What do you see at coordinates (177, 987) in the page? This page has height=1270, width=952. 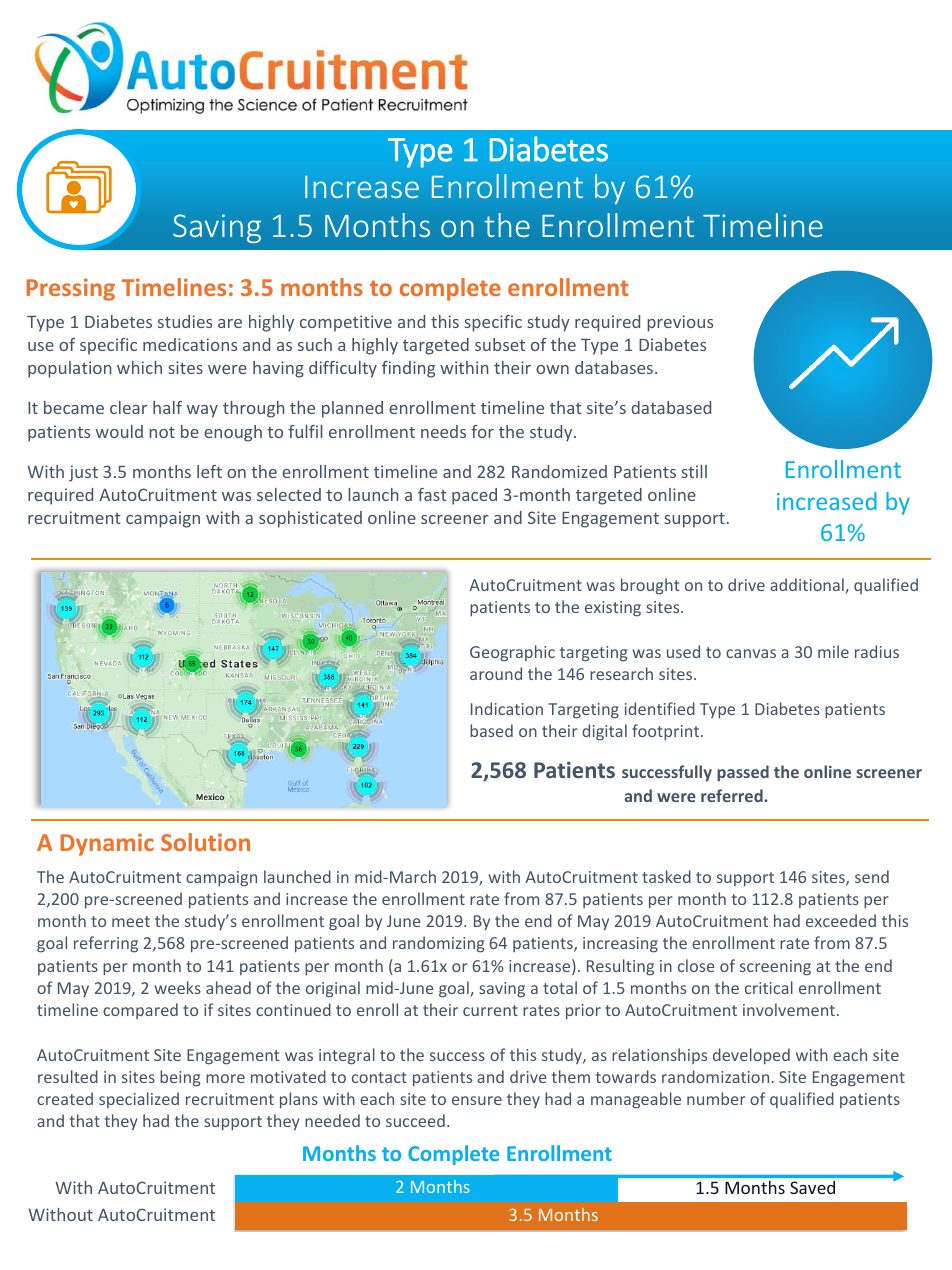 I see `weeks` at bounding box center [177, 987].
